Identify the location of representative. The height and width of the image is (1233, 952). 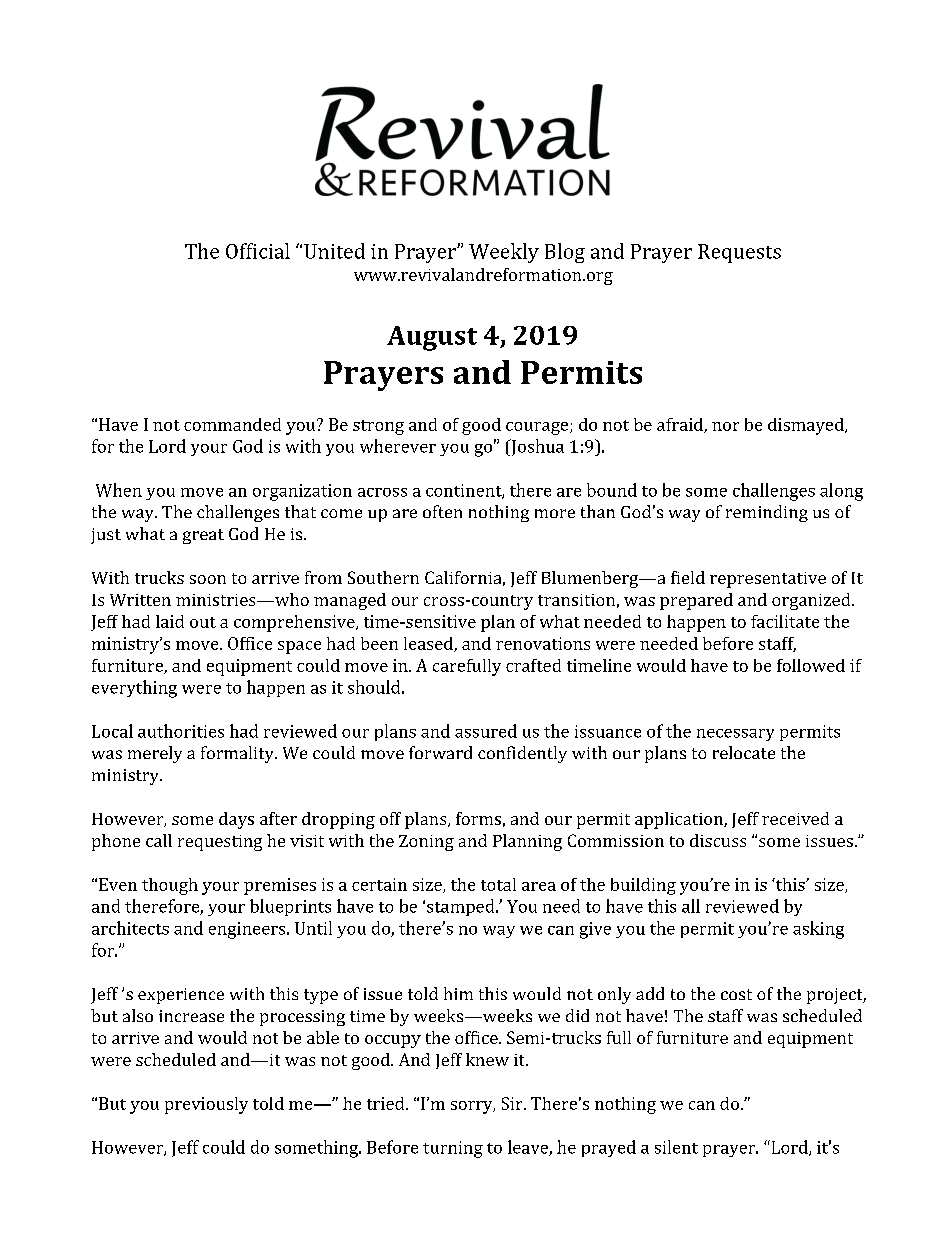
(768, 580).
